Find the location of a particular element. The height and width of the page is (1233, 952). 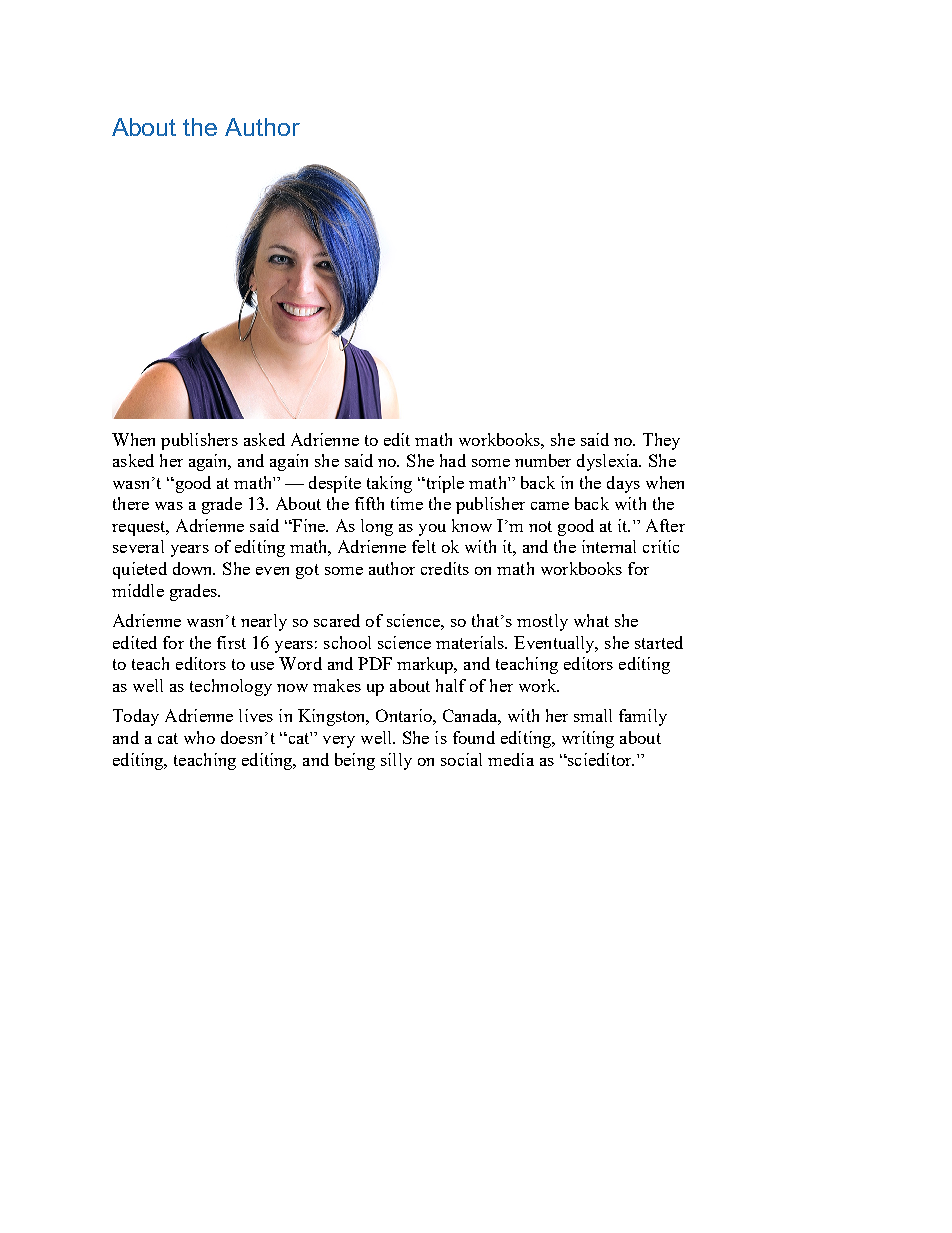

who is located at coordinates (199, 737).
